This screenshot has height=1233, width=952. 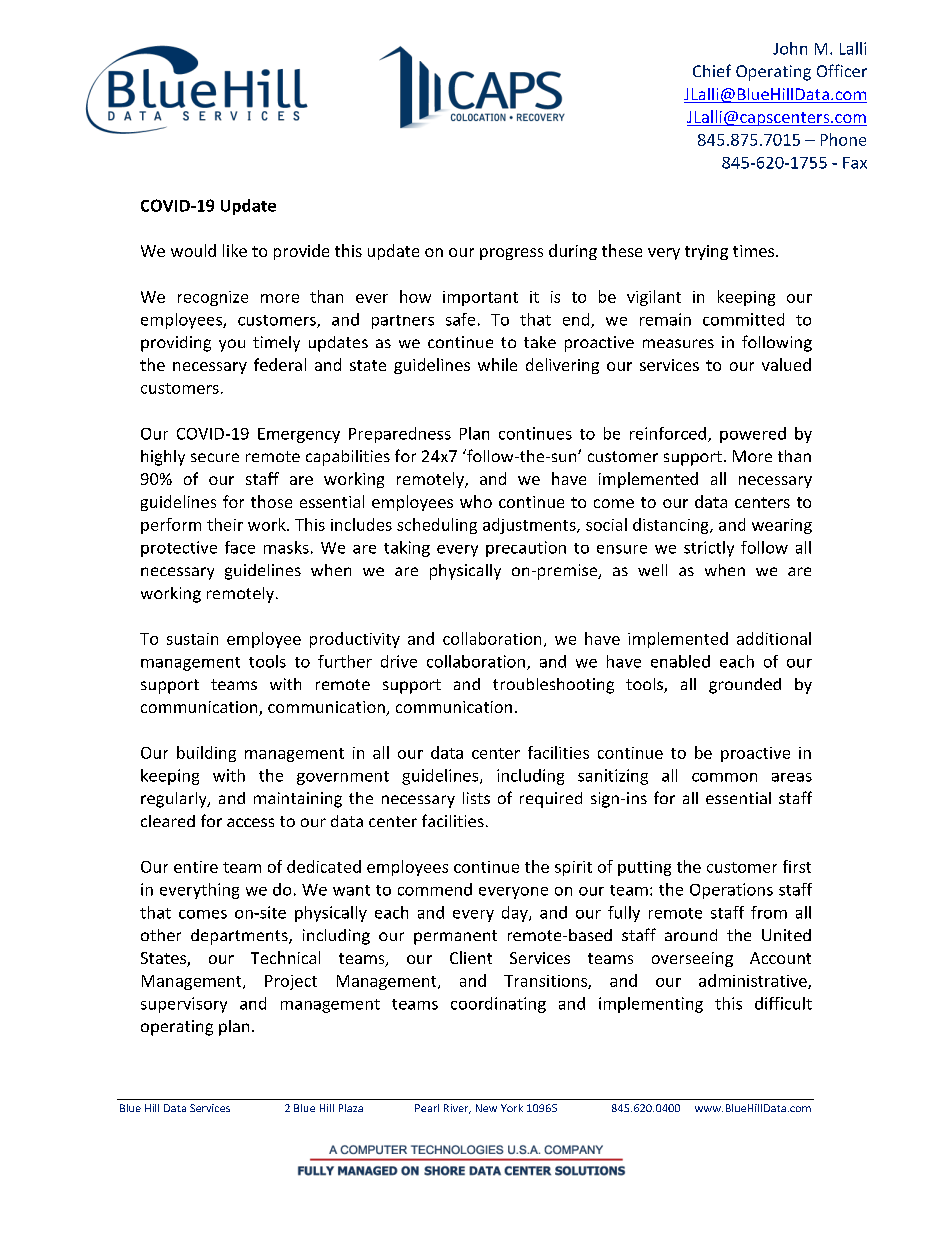 What do you see at coordinates (240, 547) in the screenshot?
I see `face` at bounding box center [240, 547].
